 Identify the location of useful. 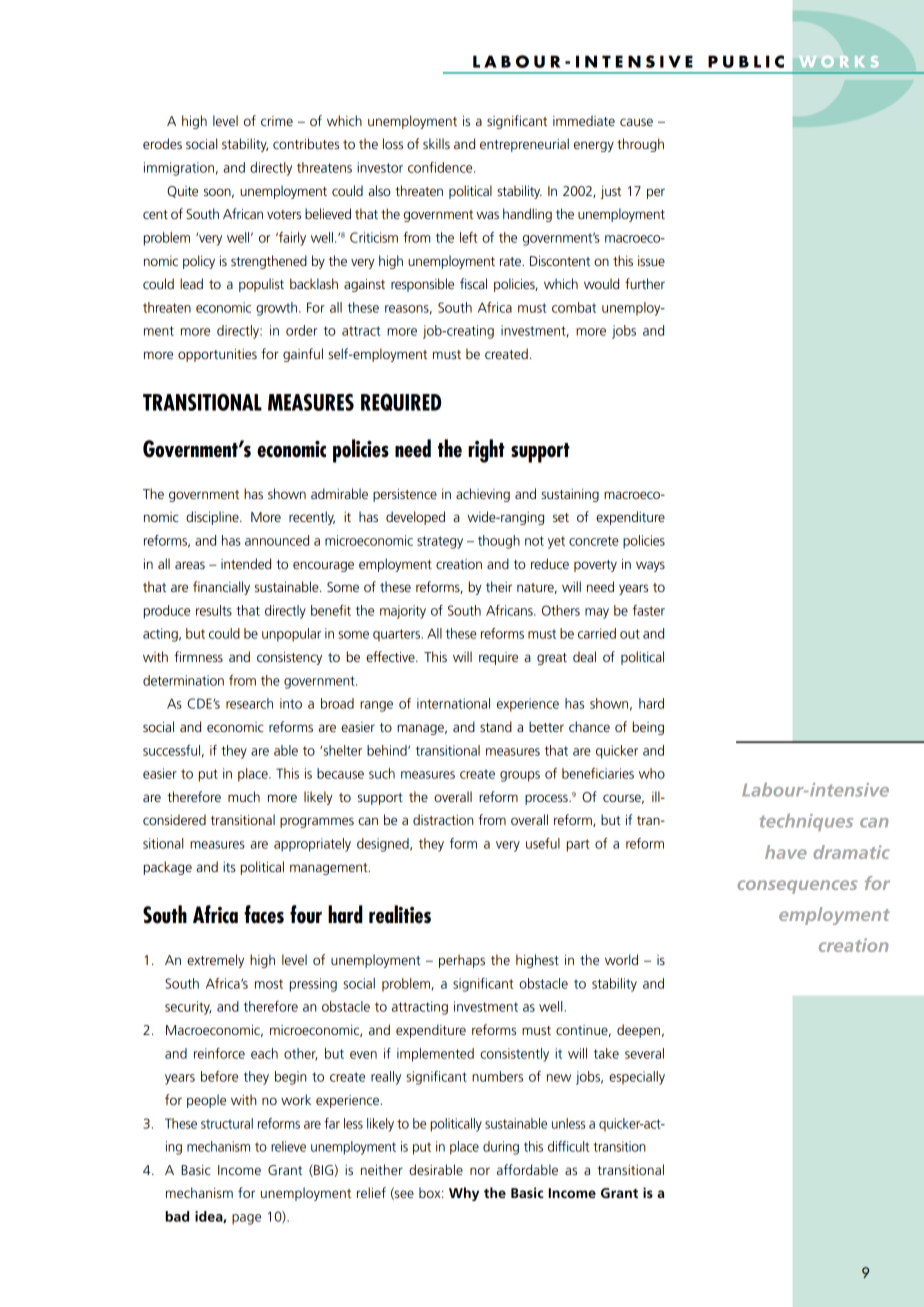
(543, 843).
